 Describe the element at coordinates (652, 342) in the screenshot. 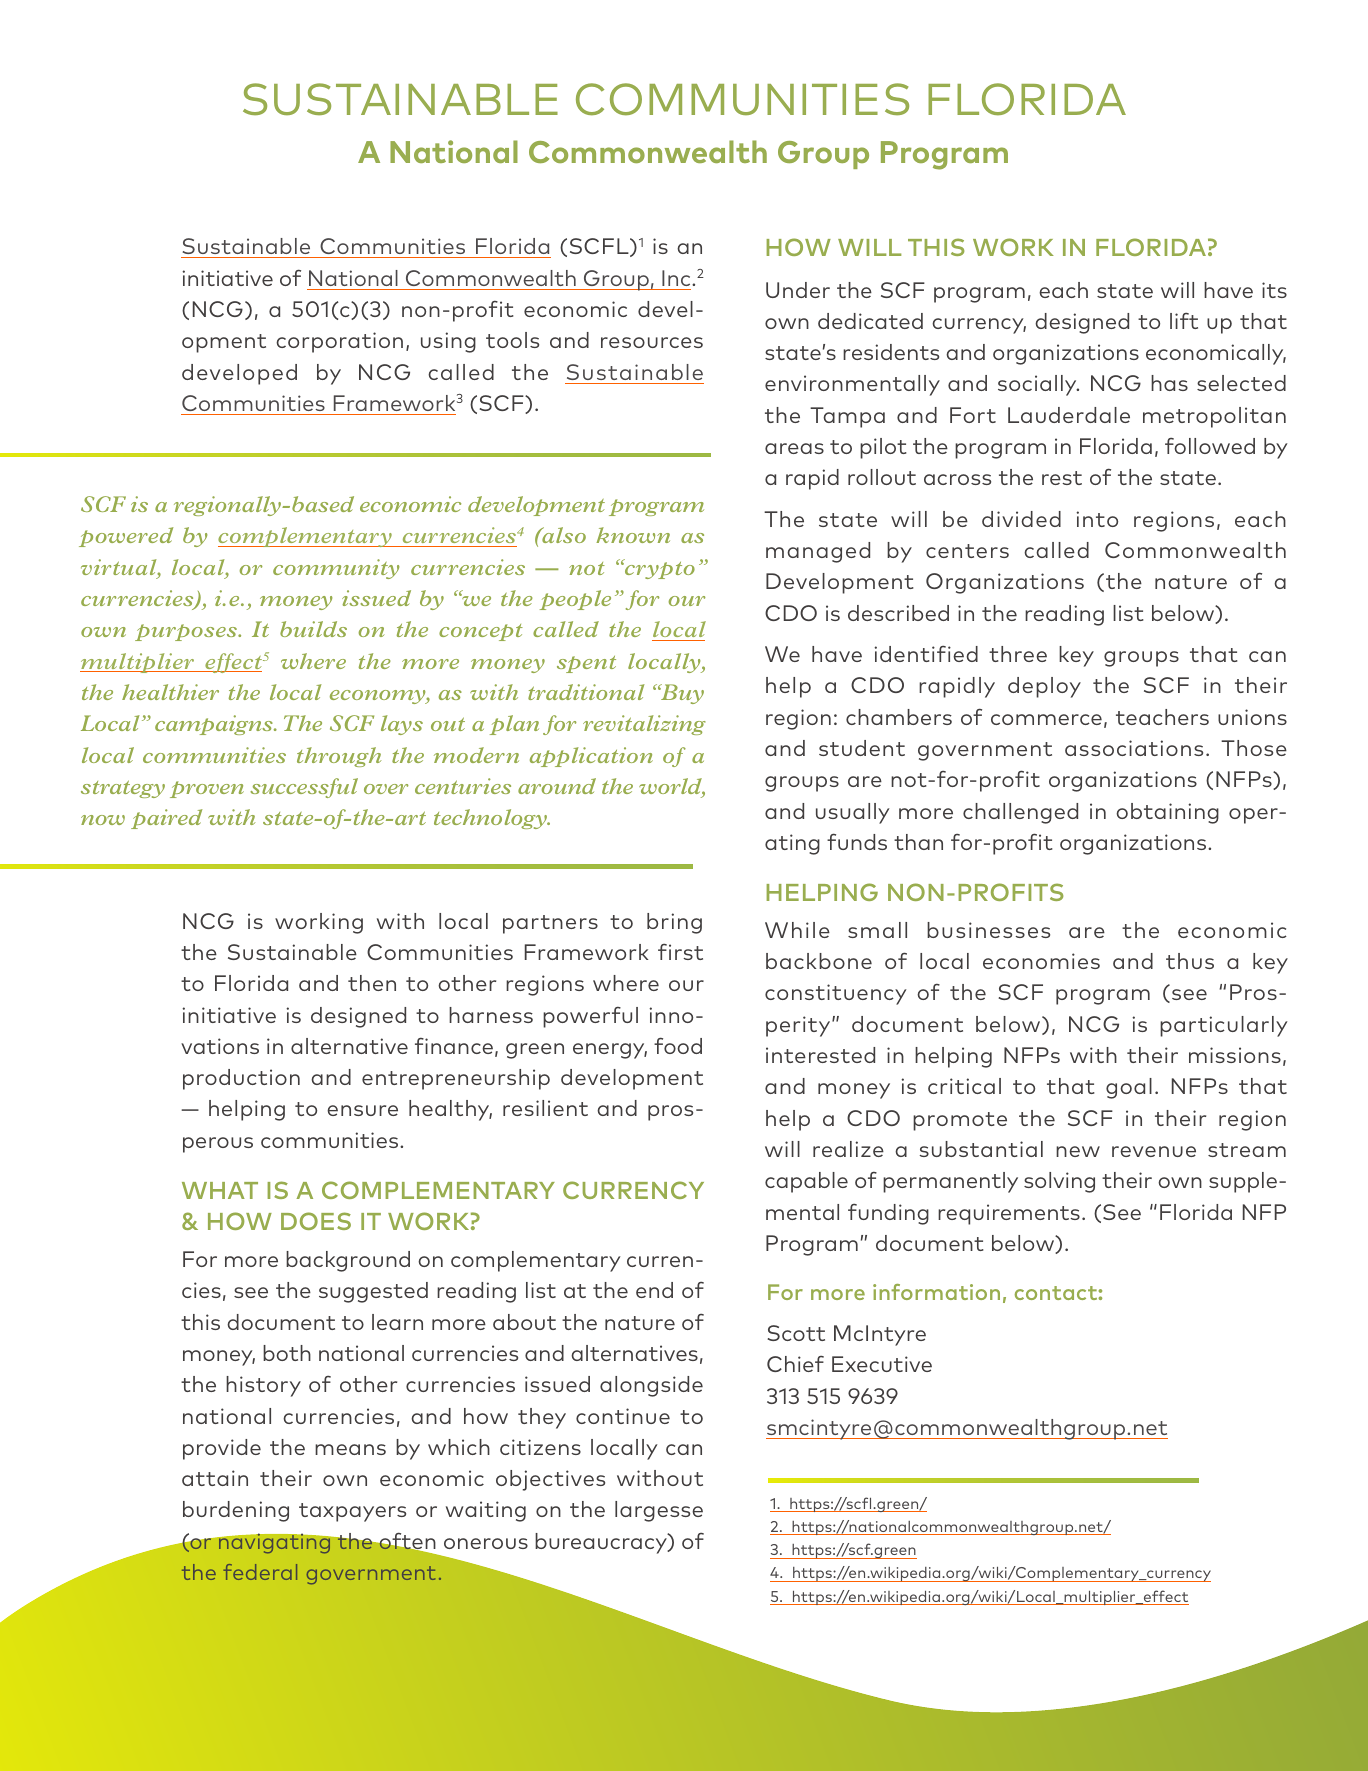

I see `resources` at that location.
